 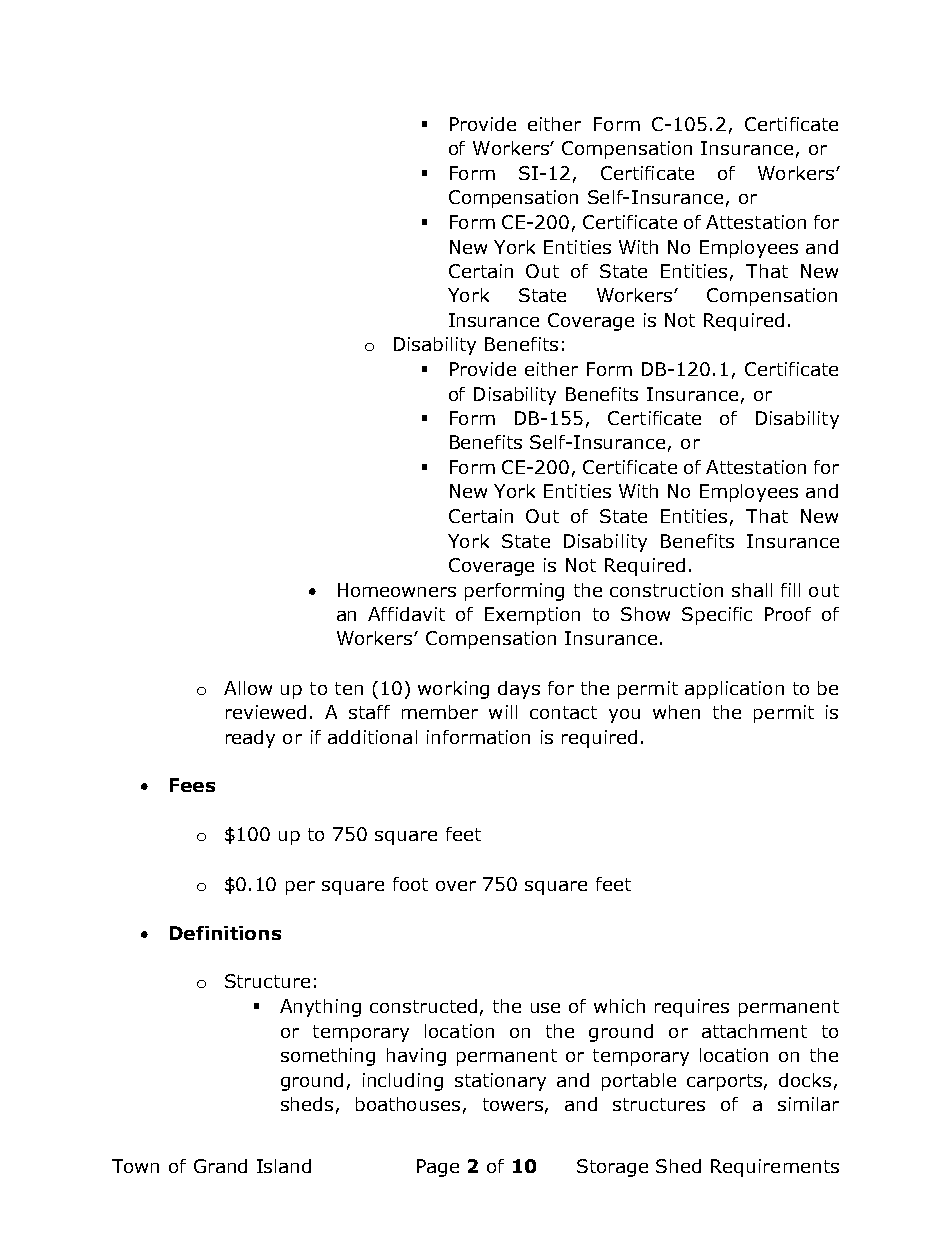 I want to click on Exemption, so click(x=532, y=616).
